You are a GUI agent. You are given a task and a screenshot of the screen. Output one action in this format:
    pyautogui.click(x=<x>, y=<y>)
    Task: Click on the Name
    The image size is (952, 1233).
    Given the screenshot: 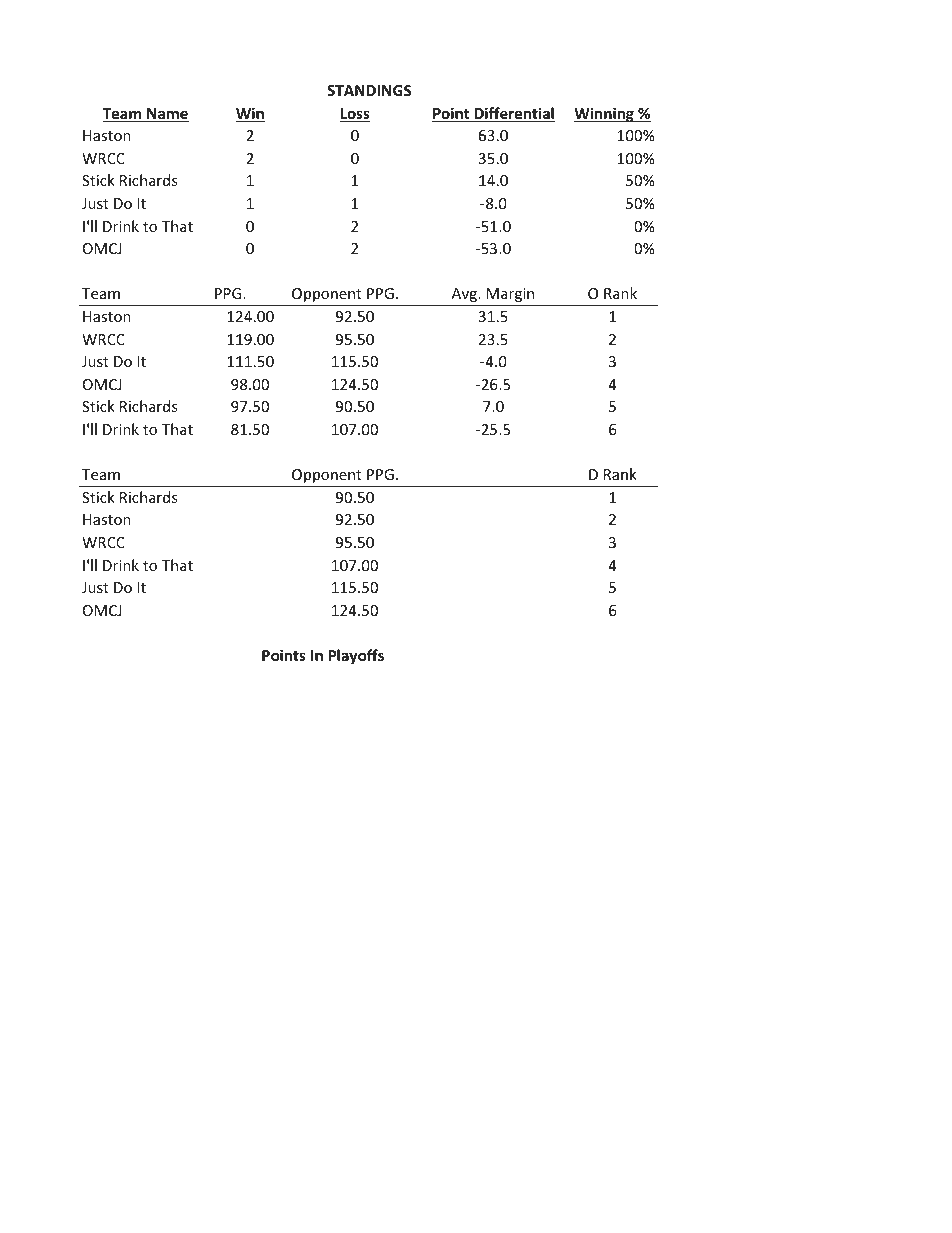 What is the action you would take?
    pyautogui.click(x=167, y=115)
